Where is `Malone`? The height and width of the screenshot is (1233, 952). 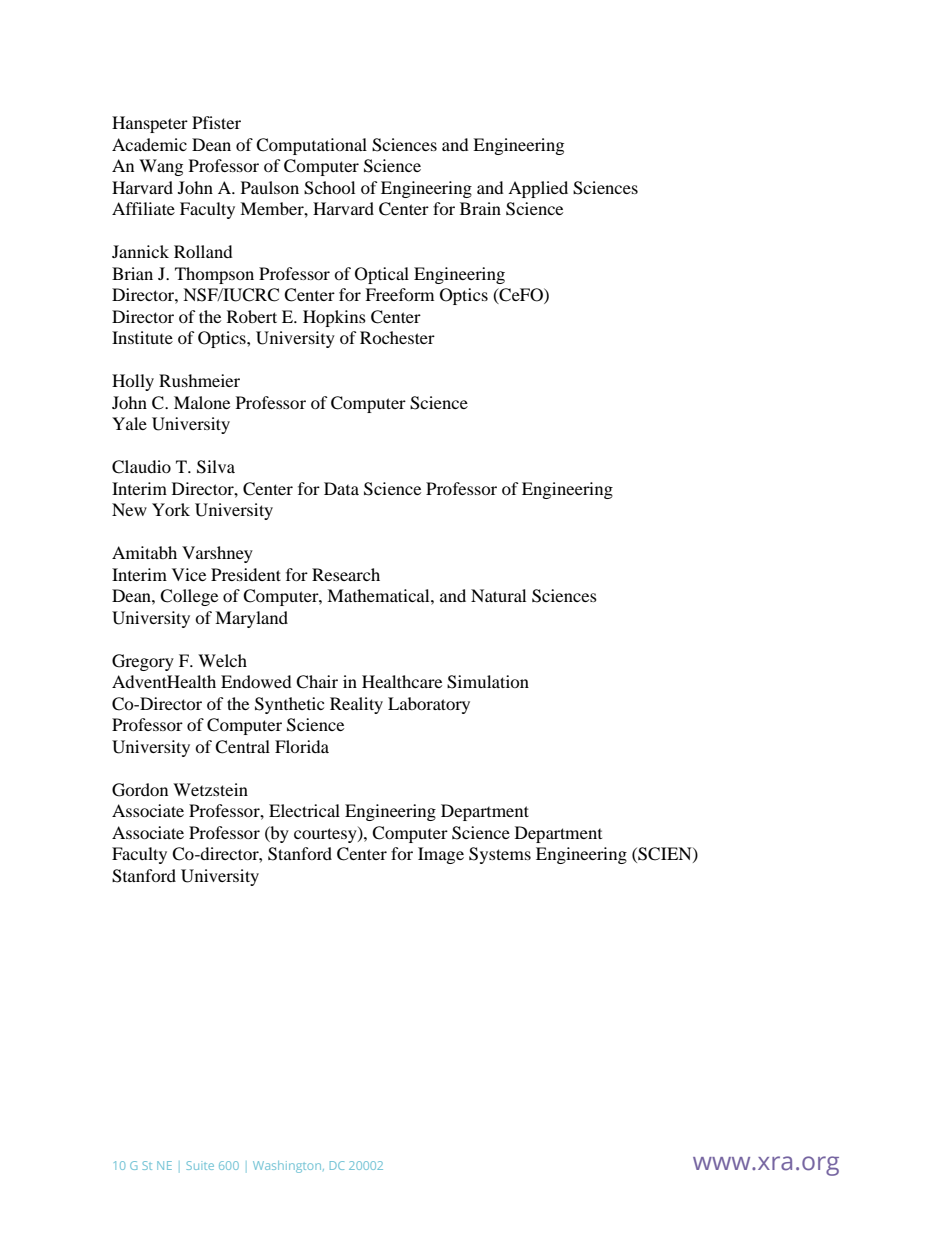 Malone is located at coordinates (202, 402).
